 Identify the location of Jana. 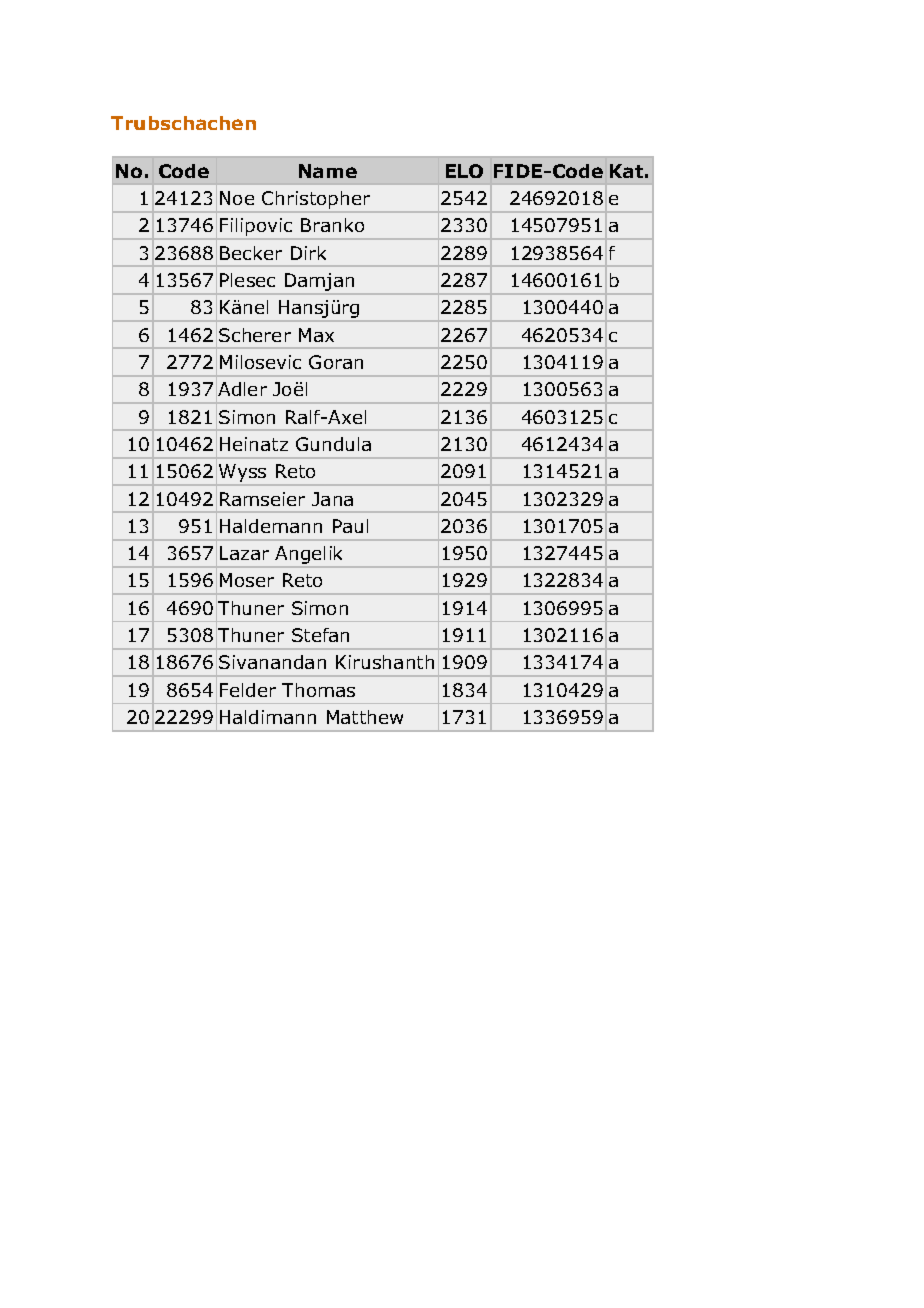
(332, 499).
